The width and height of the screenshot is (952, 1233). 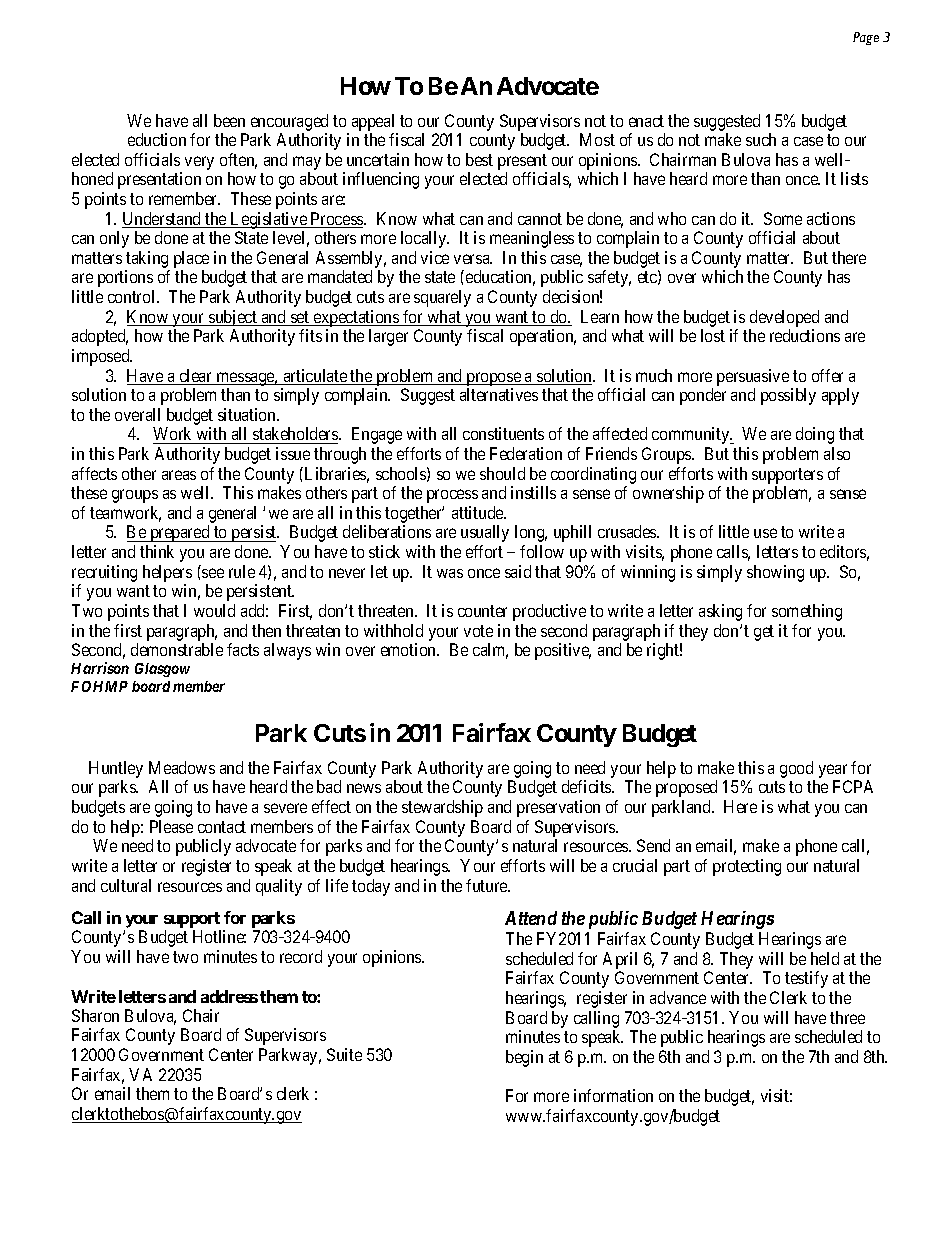 I want to click on begin, so click(x=524, y=1058).
